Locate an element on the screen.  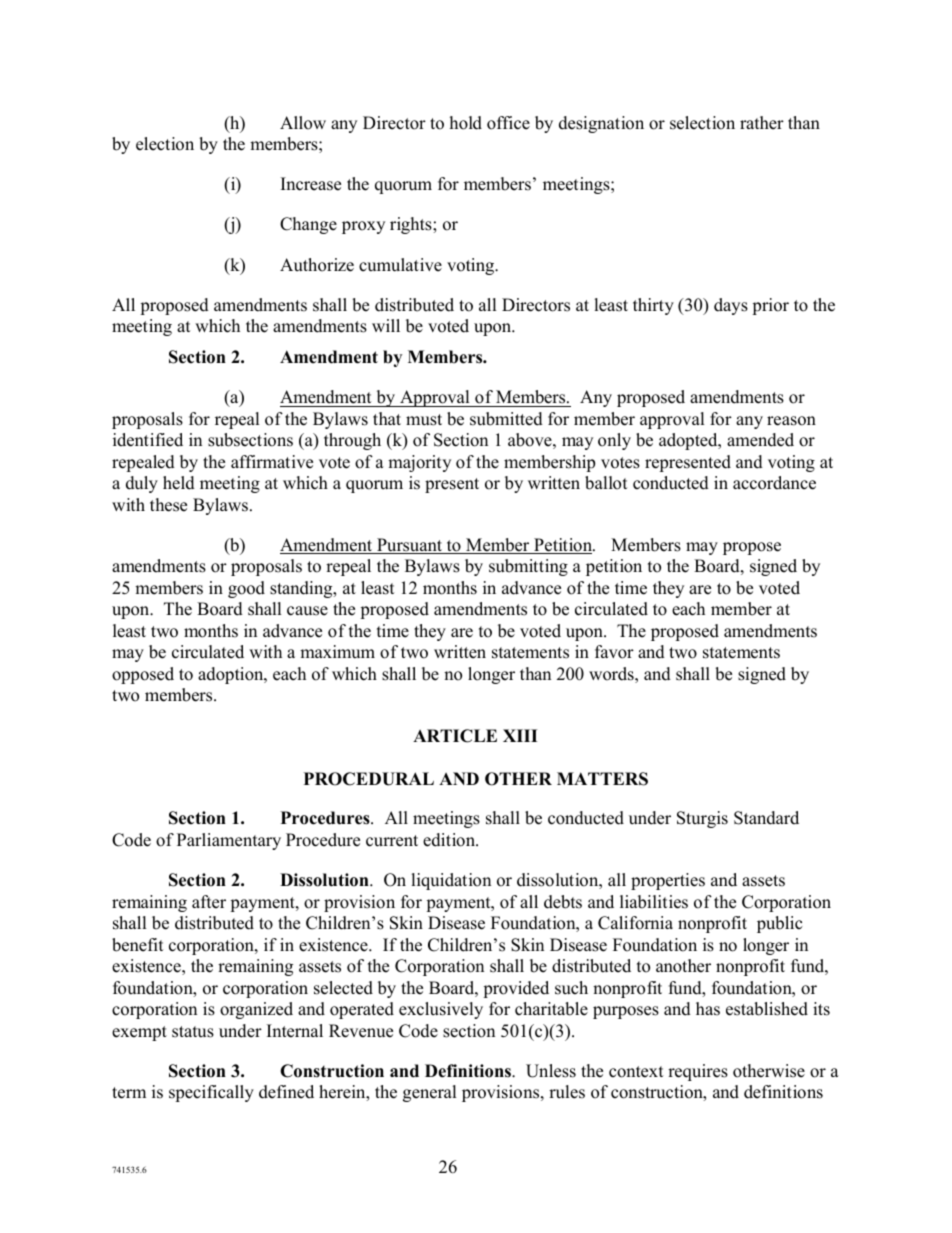
specifically is located at coordinates (211, 1093).
